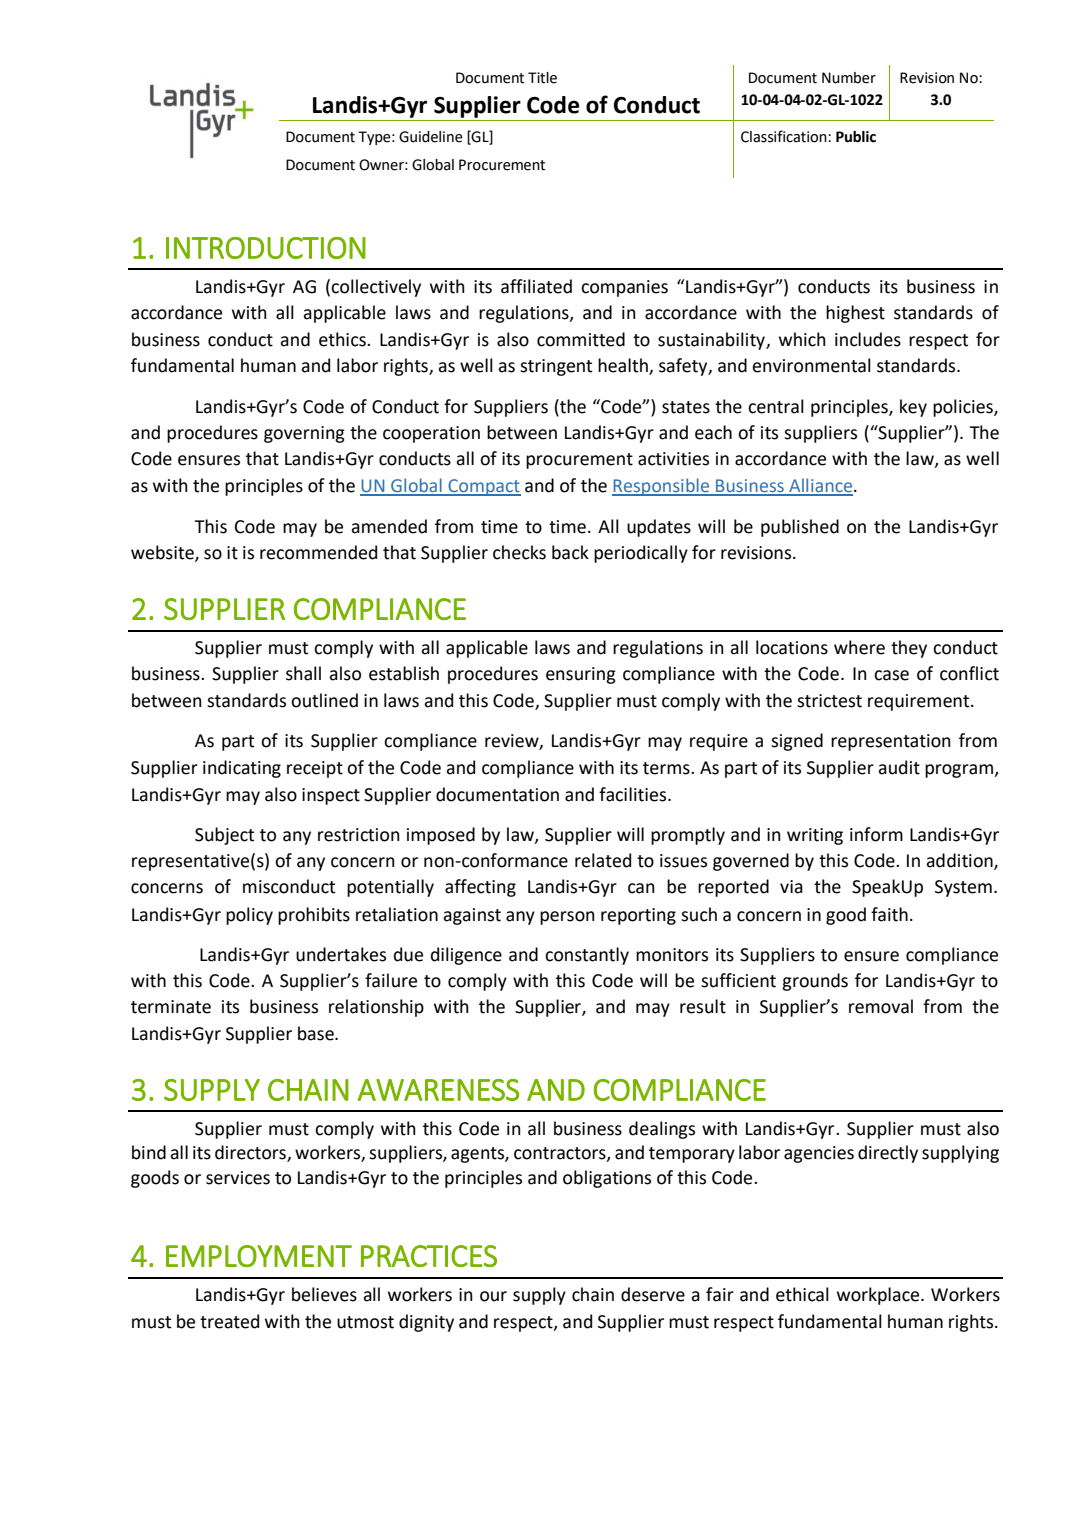  I want to click on Public, so click(856, 137).
